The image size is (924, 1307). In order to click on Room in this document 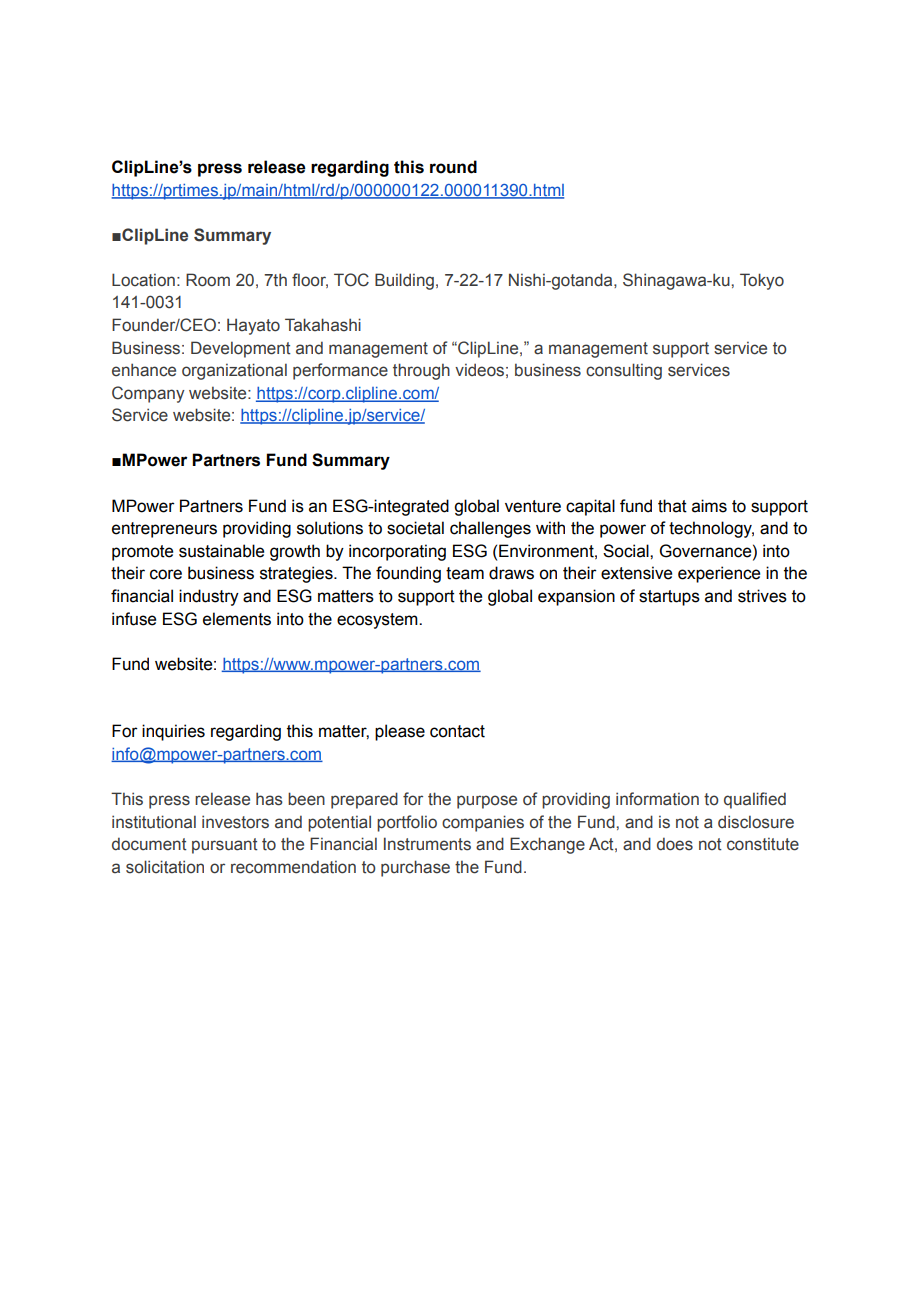, I will do `click(208, 280)`.
